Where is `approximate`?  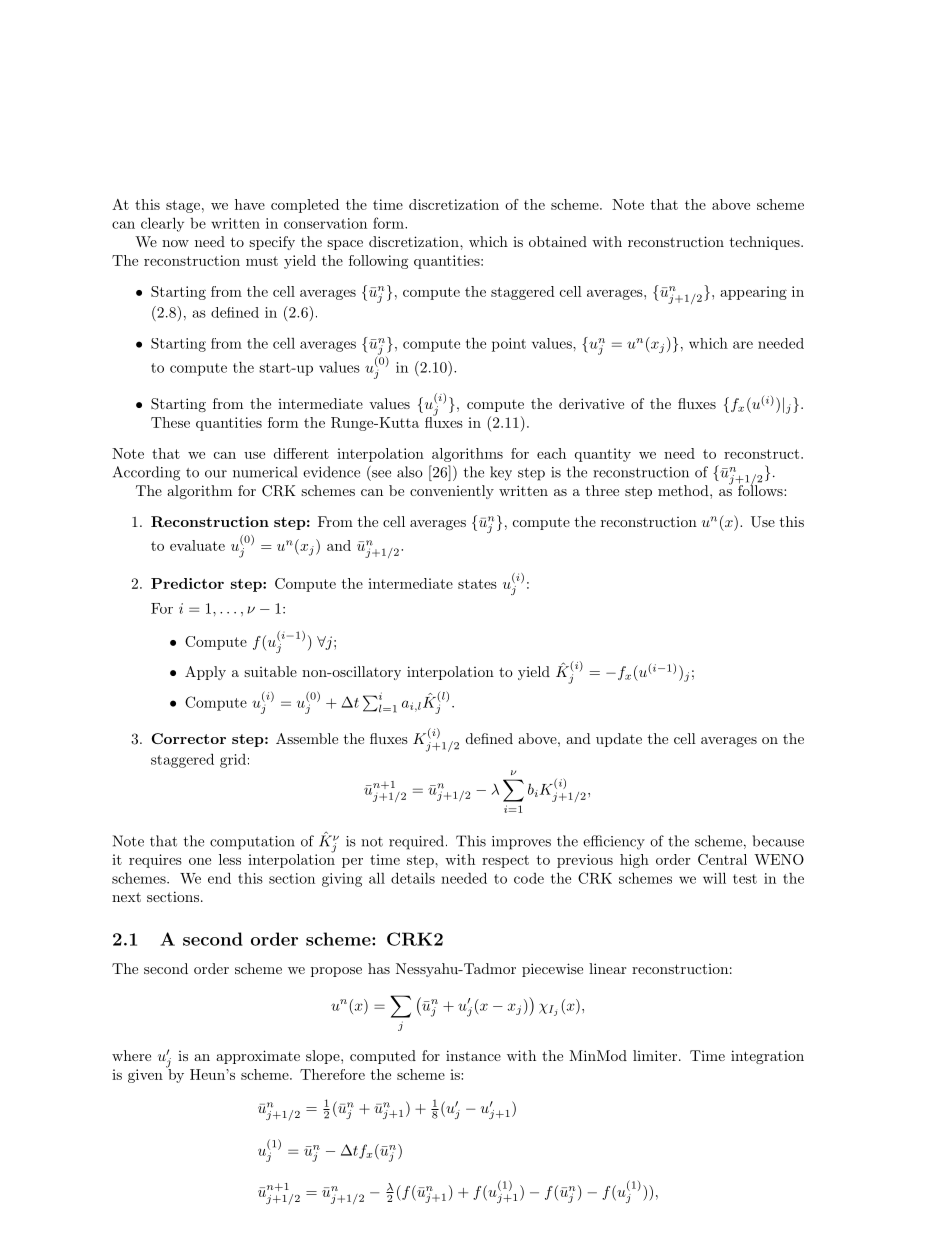
approximate is located at coordinates (258, 1057).
